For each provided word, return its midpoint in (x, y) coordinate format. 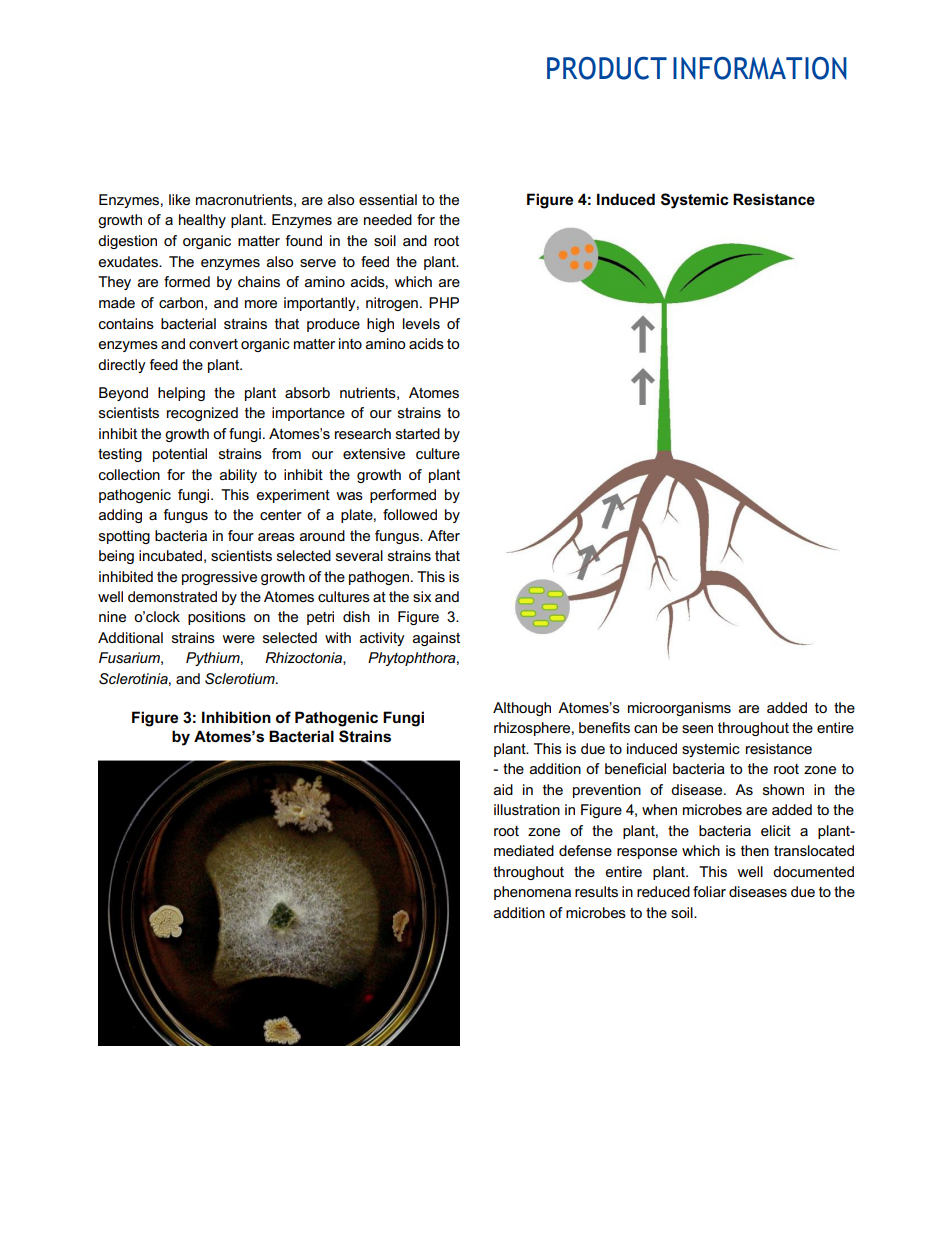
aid (503, 789)
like (179, 199)
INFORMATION (760, 68)
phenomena (532, 893)
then (755, 850)
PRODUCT (607, 68)
